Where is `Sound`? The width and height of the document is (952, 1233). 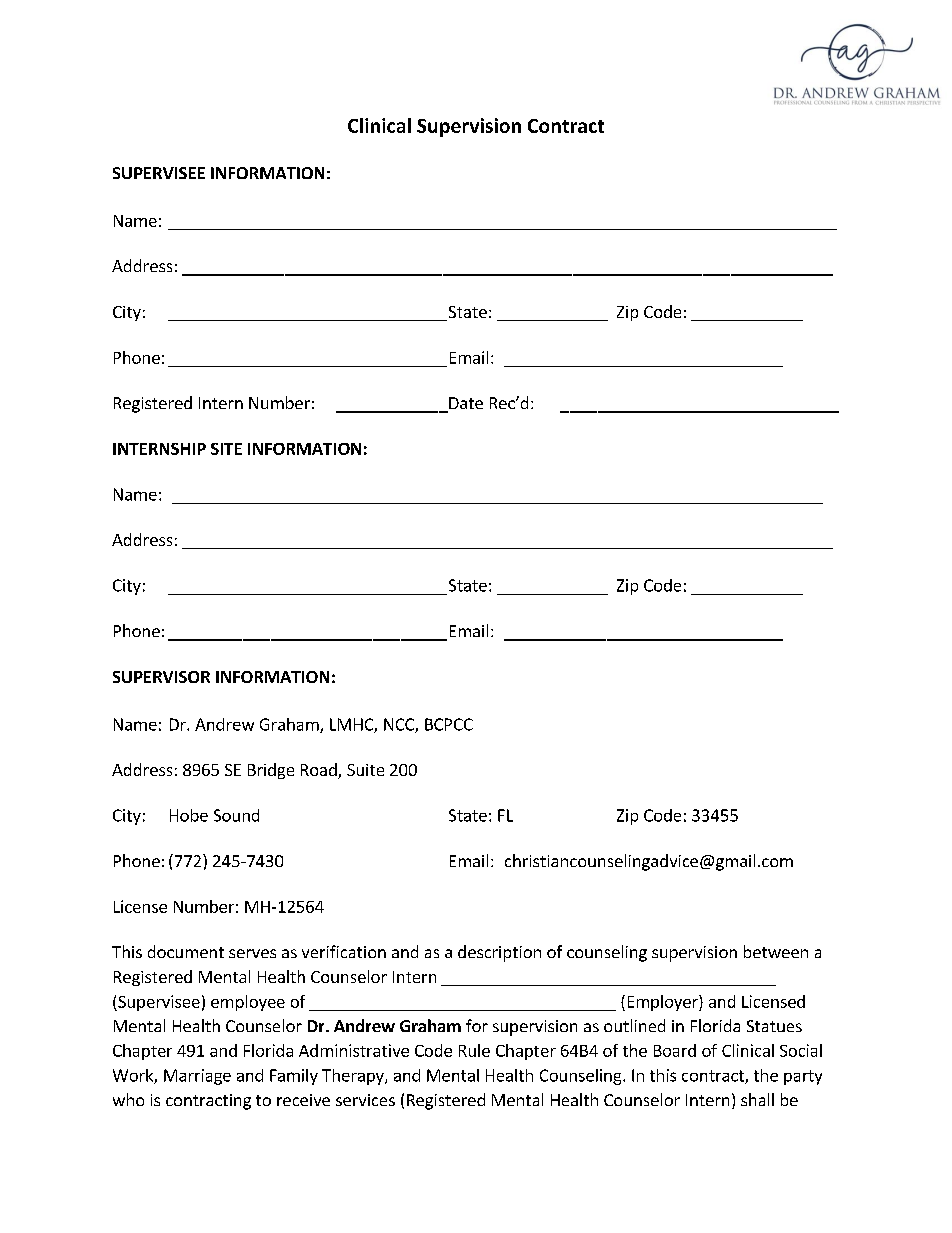 Sound is located at coordinates (236, 815).
